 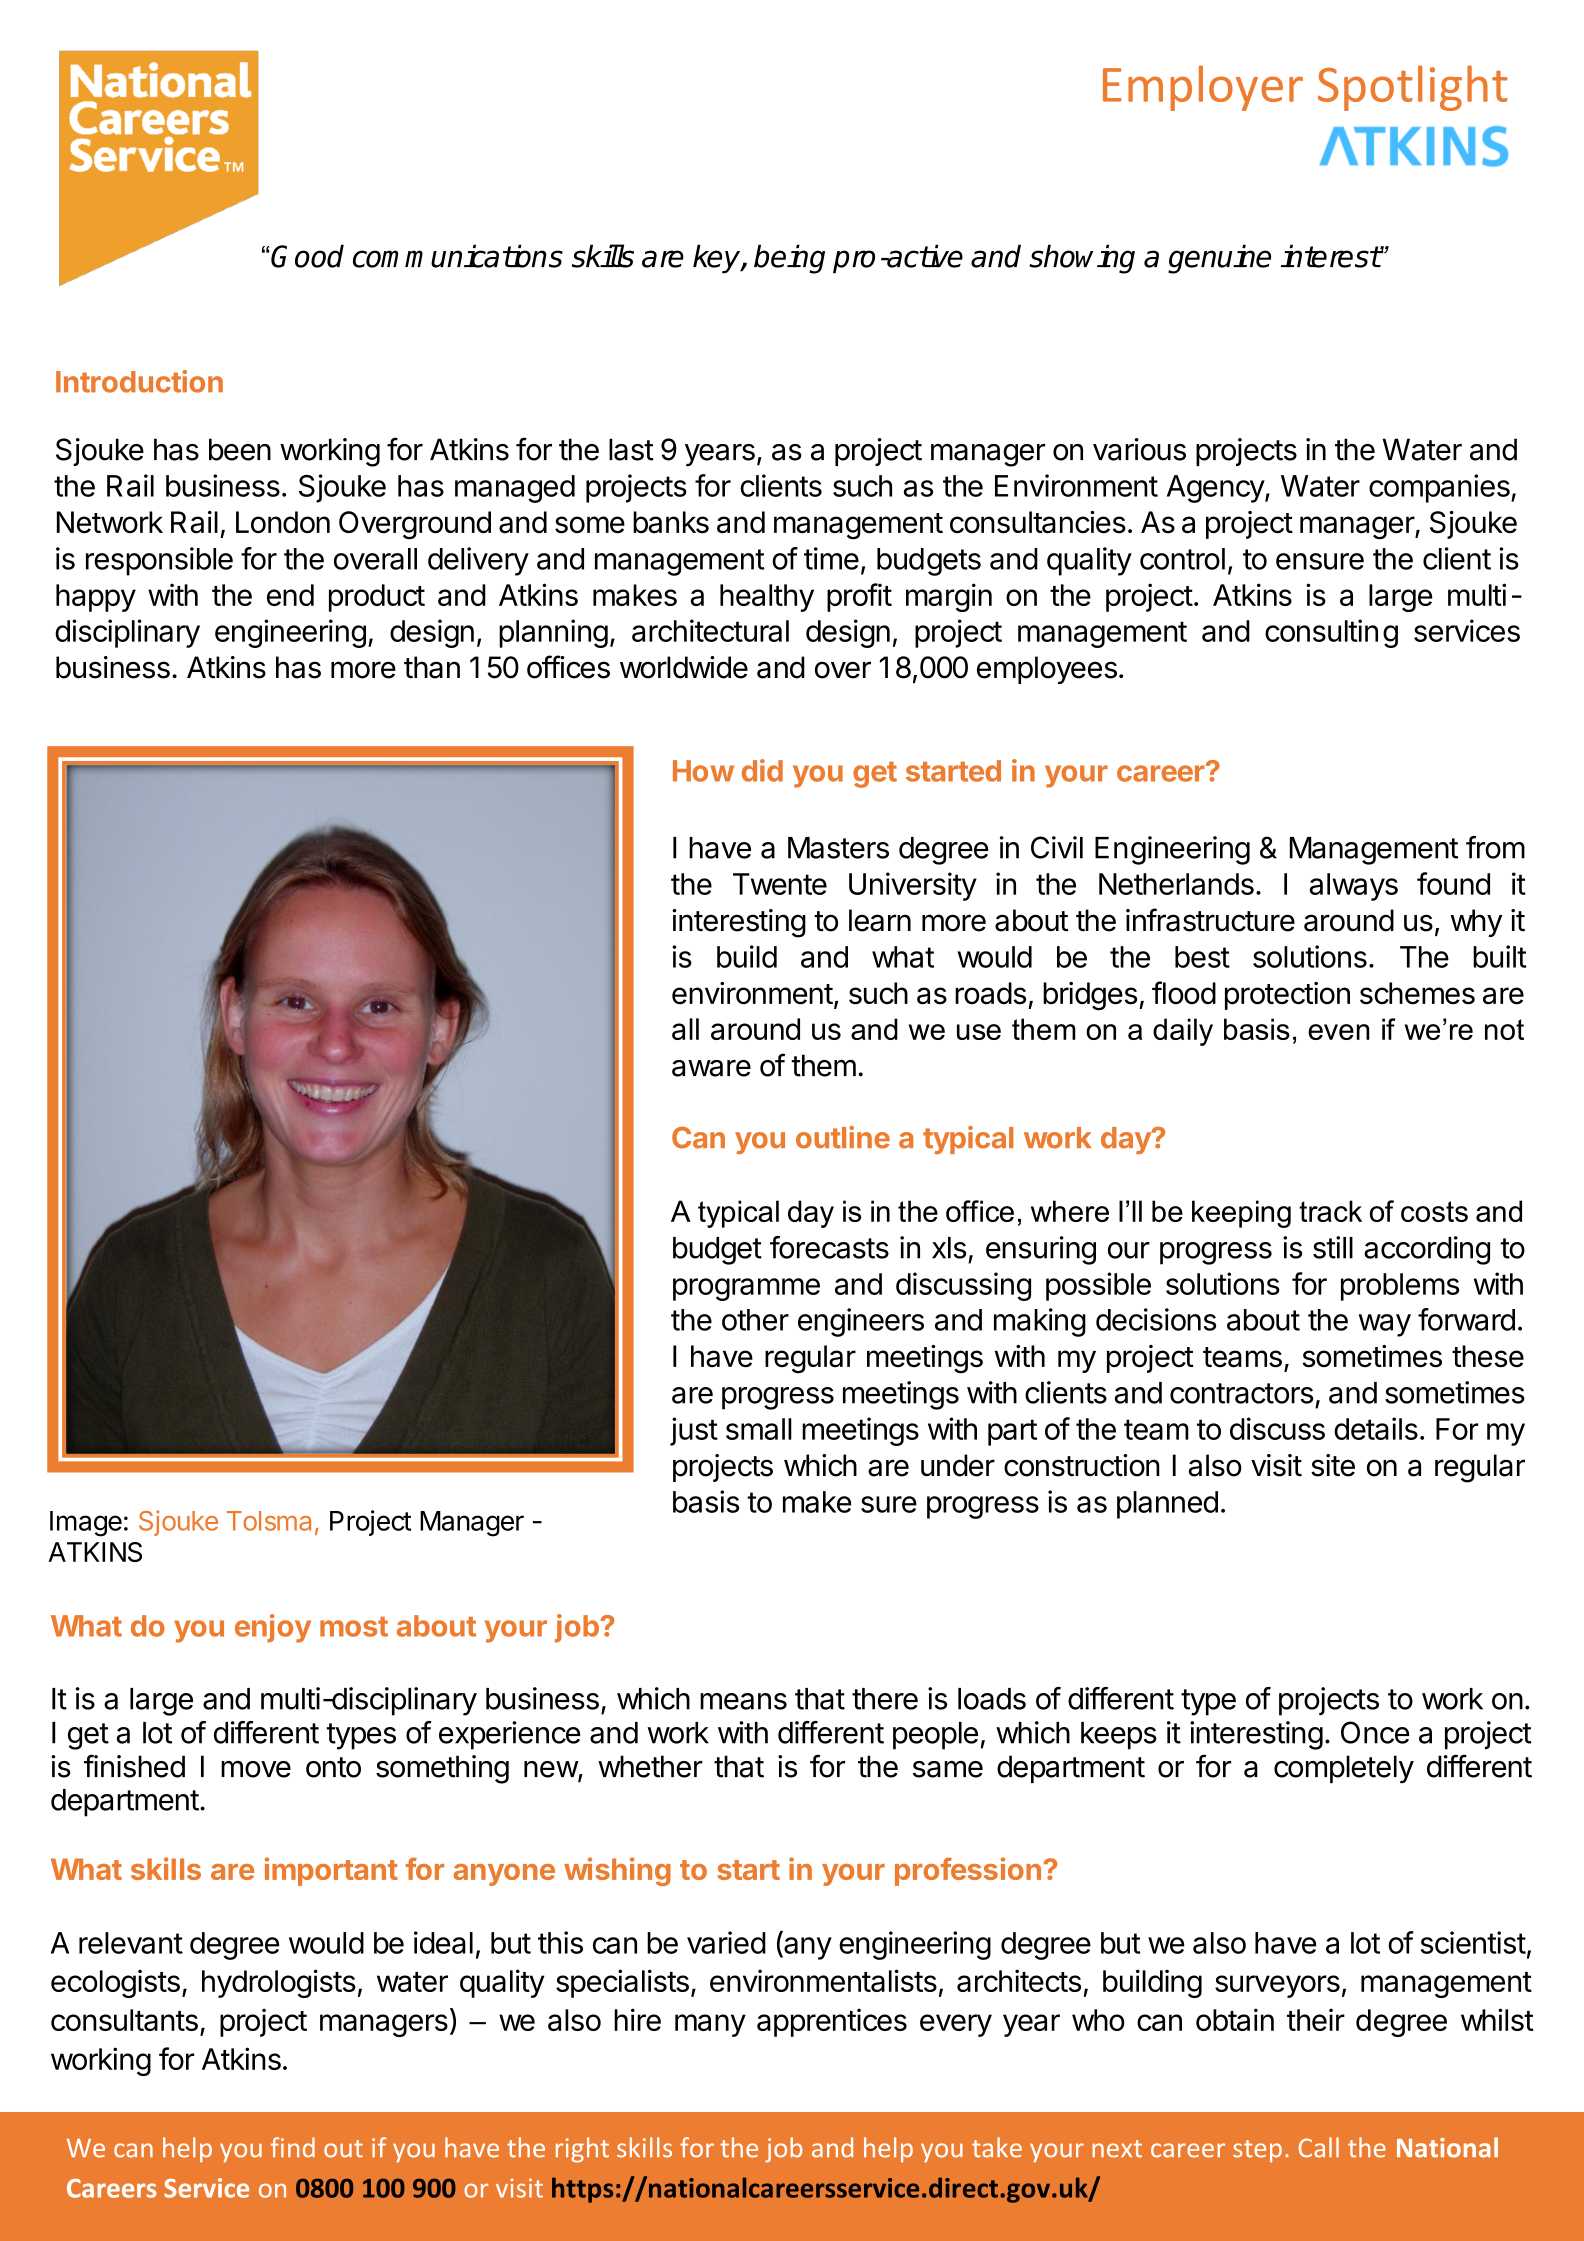 What do you see at coordinates (293, 2147) in the screenshot?
I see `find` at bounding box center [293, 2147].
